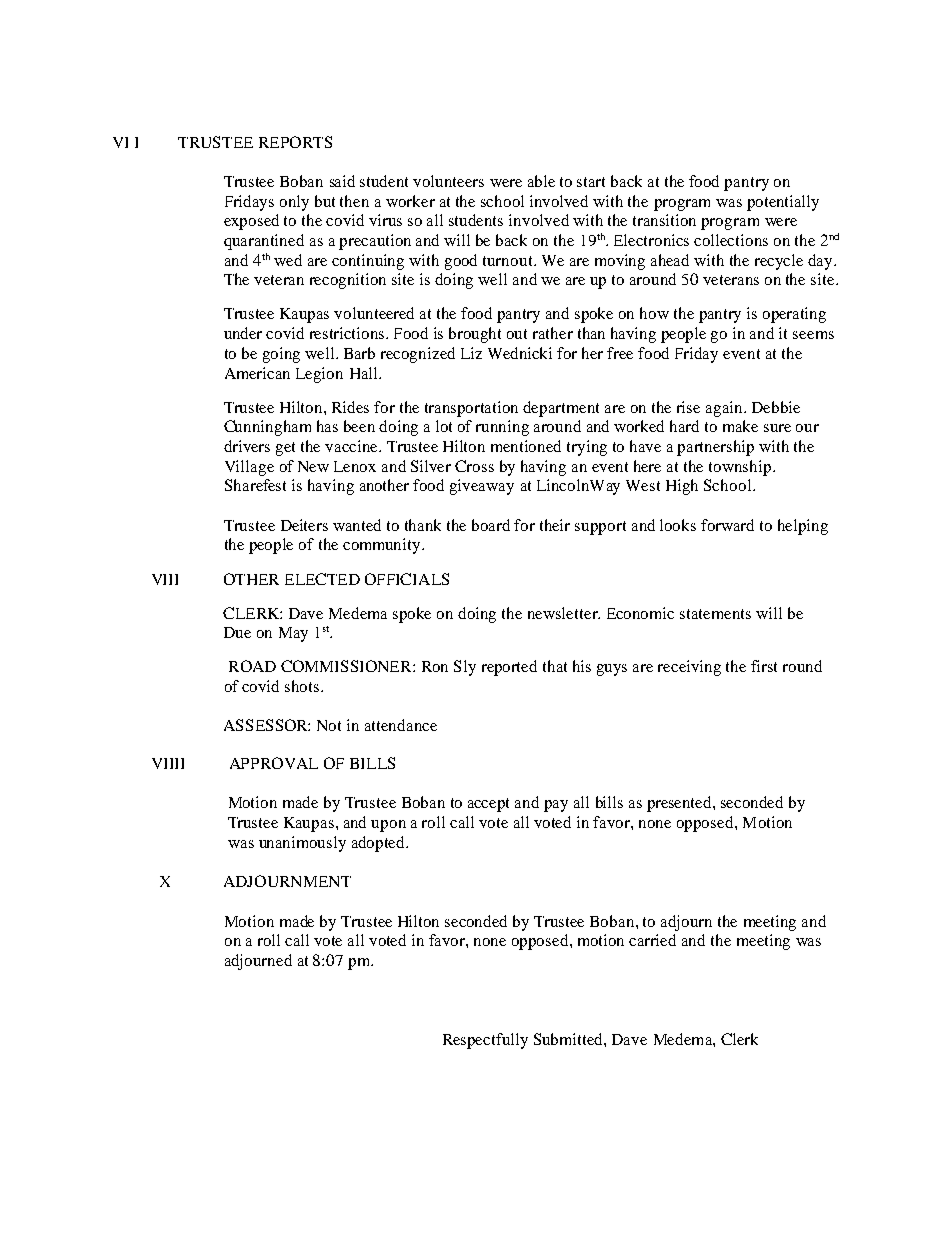  Describe the element at coordinates (295, 142) in the screenshot. I see `REPORTS` at that location.
